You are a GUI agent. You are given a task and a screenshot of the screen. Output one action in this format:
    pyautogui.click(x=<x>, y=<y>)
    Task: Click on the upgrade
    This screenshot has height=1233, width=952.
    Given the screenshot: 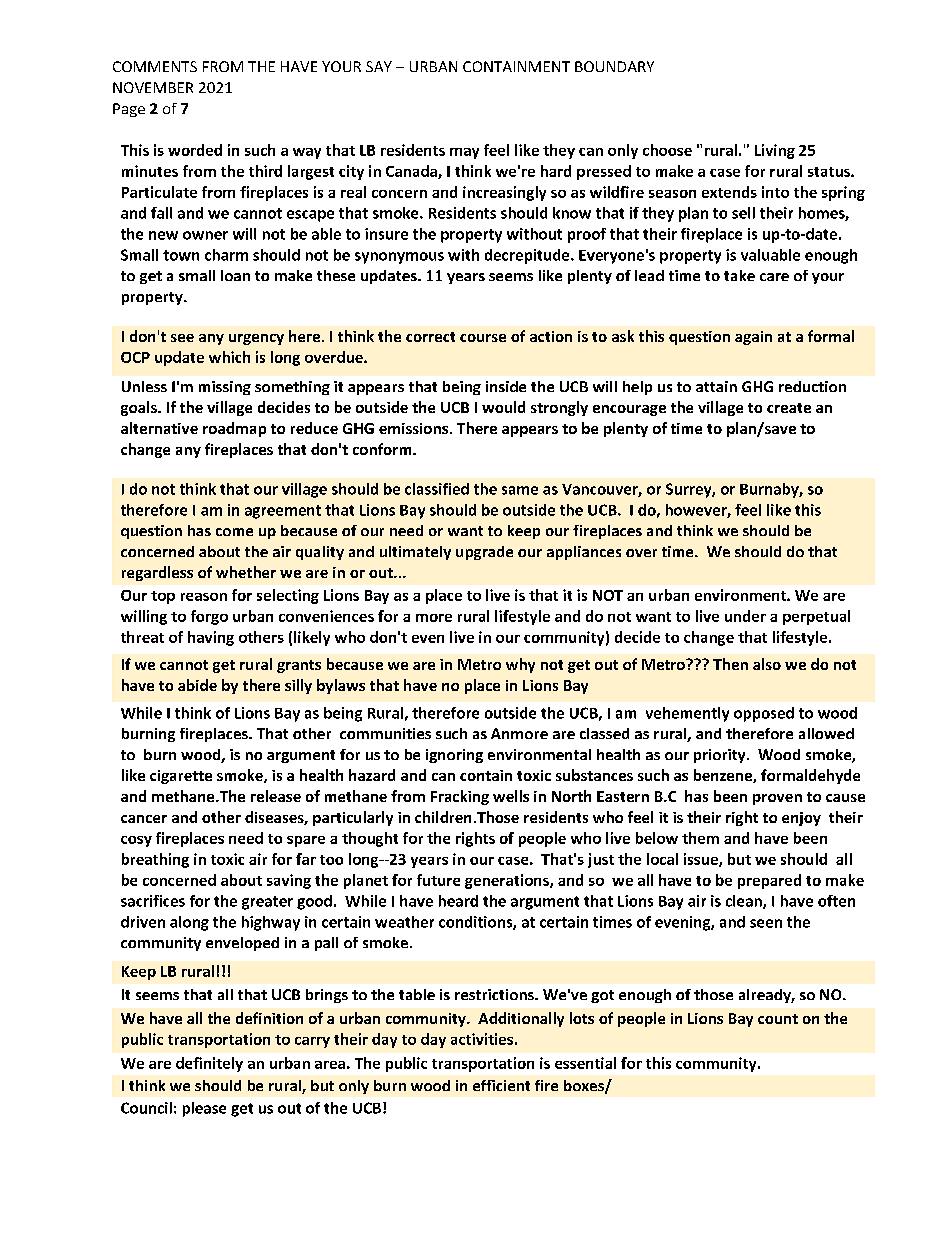 What is the action you would take?
    pyautogui.click(x=484, y=553)
